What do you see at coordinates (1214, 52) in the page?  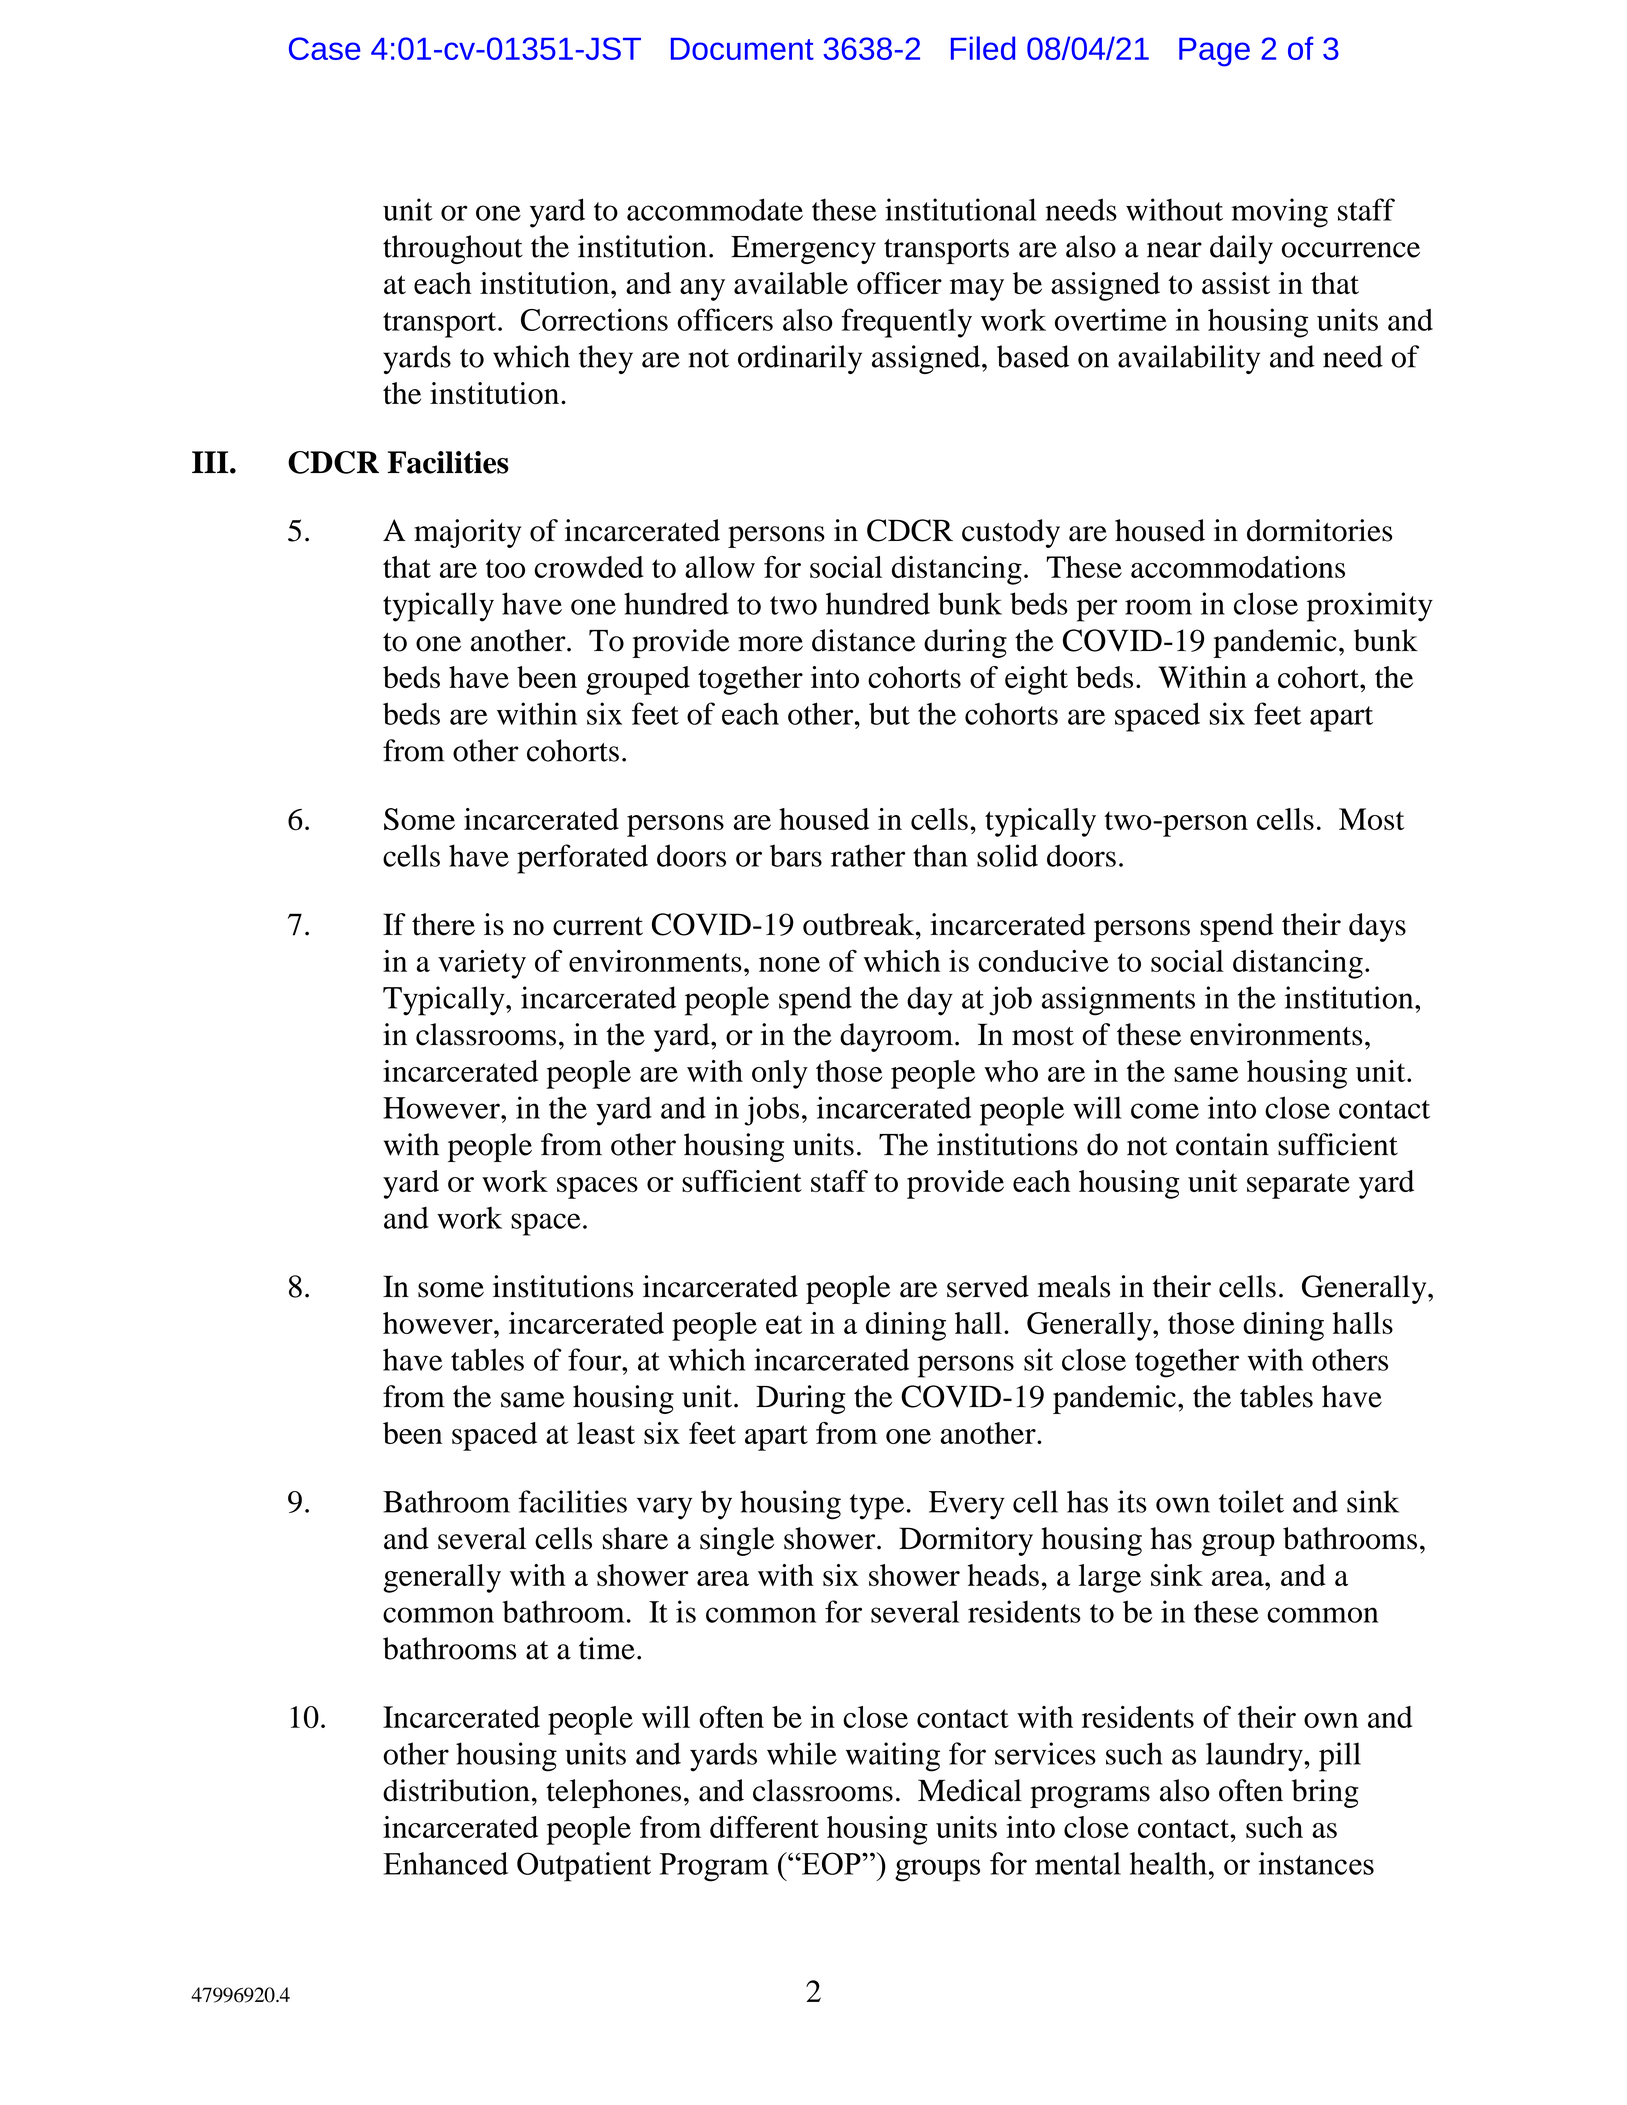 I see `Page` at bounding box center [1214, 52].
